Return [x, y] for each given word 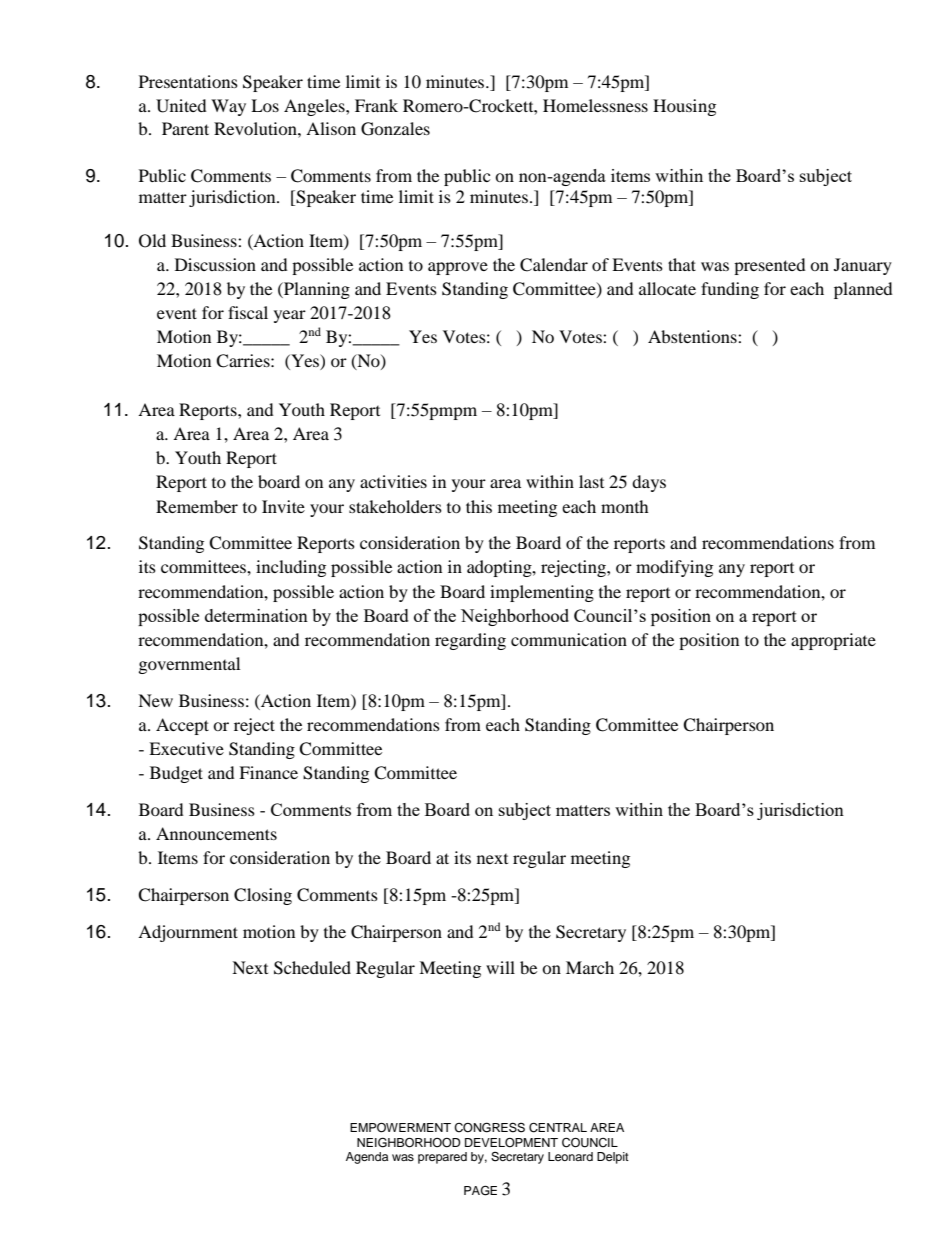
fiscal [248, 312]
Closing [263, 896]
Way [228, 107]
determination [256, 615]
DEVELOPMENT [511, 1143]
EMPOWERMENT [400, 1128]
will [500, 967]
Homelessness [595, 105]
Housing [684, 107]
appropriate [833, 641]
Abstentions [693, 336]
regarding [470, 641]
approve [458, 268]
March [590, 967]
